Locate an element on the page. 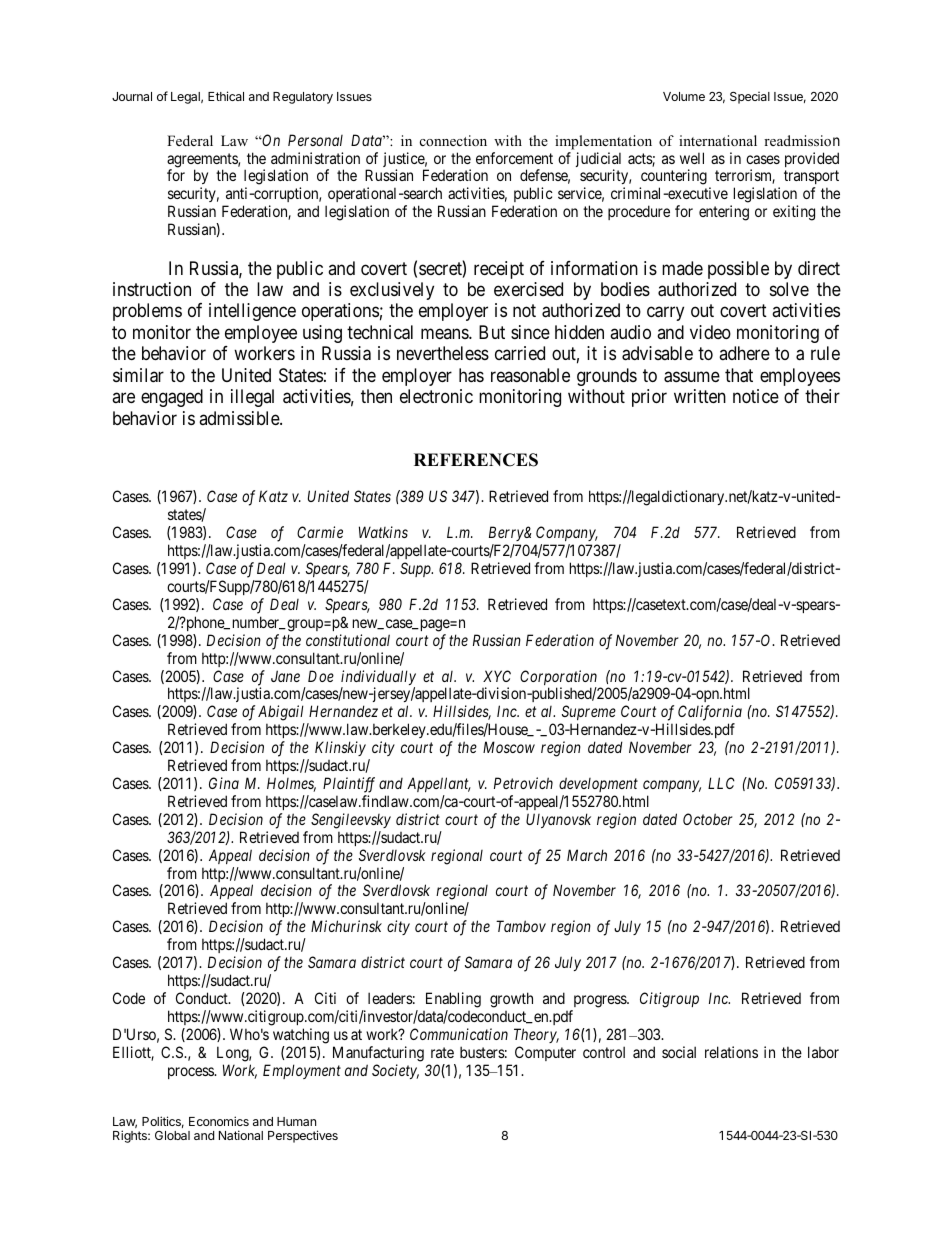 This image has width=952, height=1233. Special is located at coordinates (750, 98).
